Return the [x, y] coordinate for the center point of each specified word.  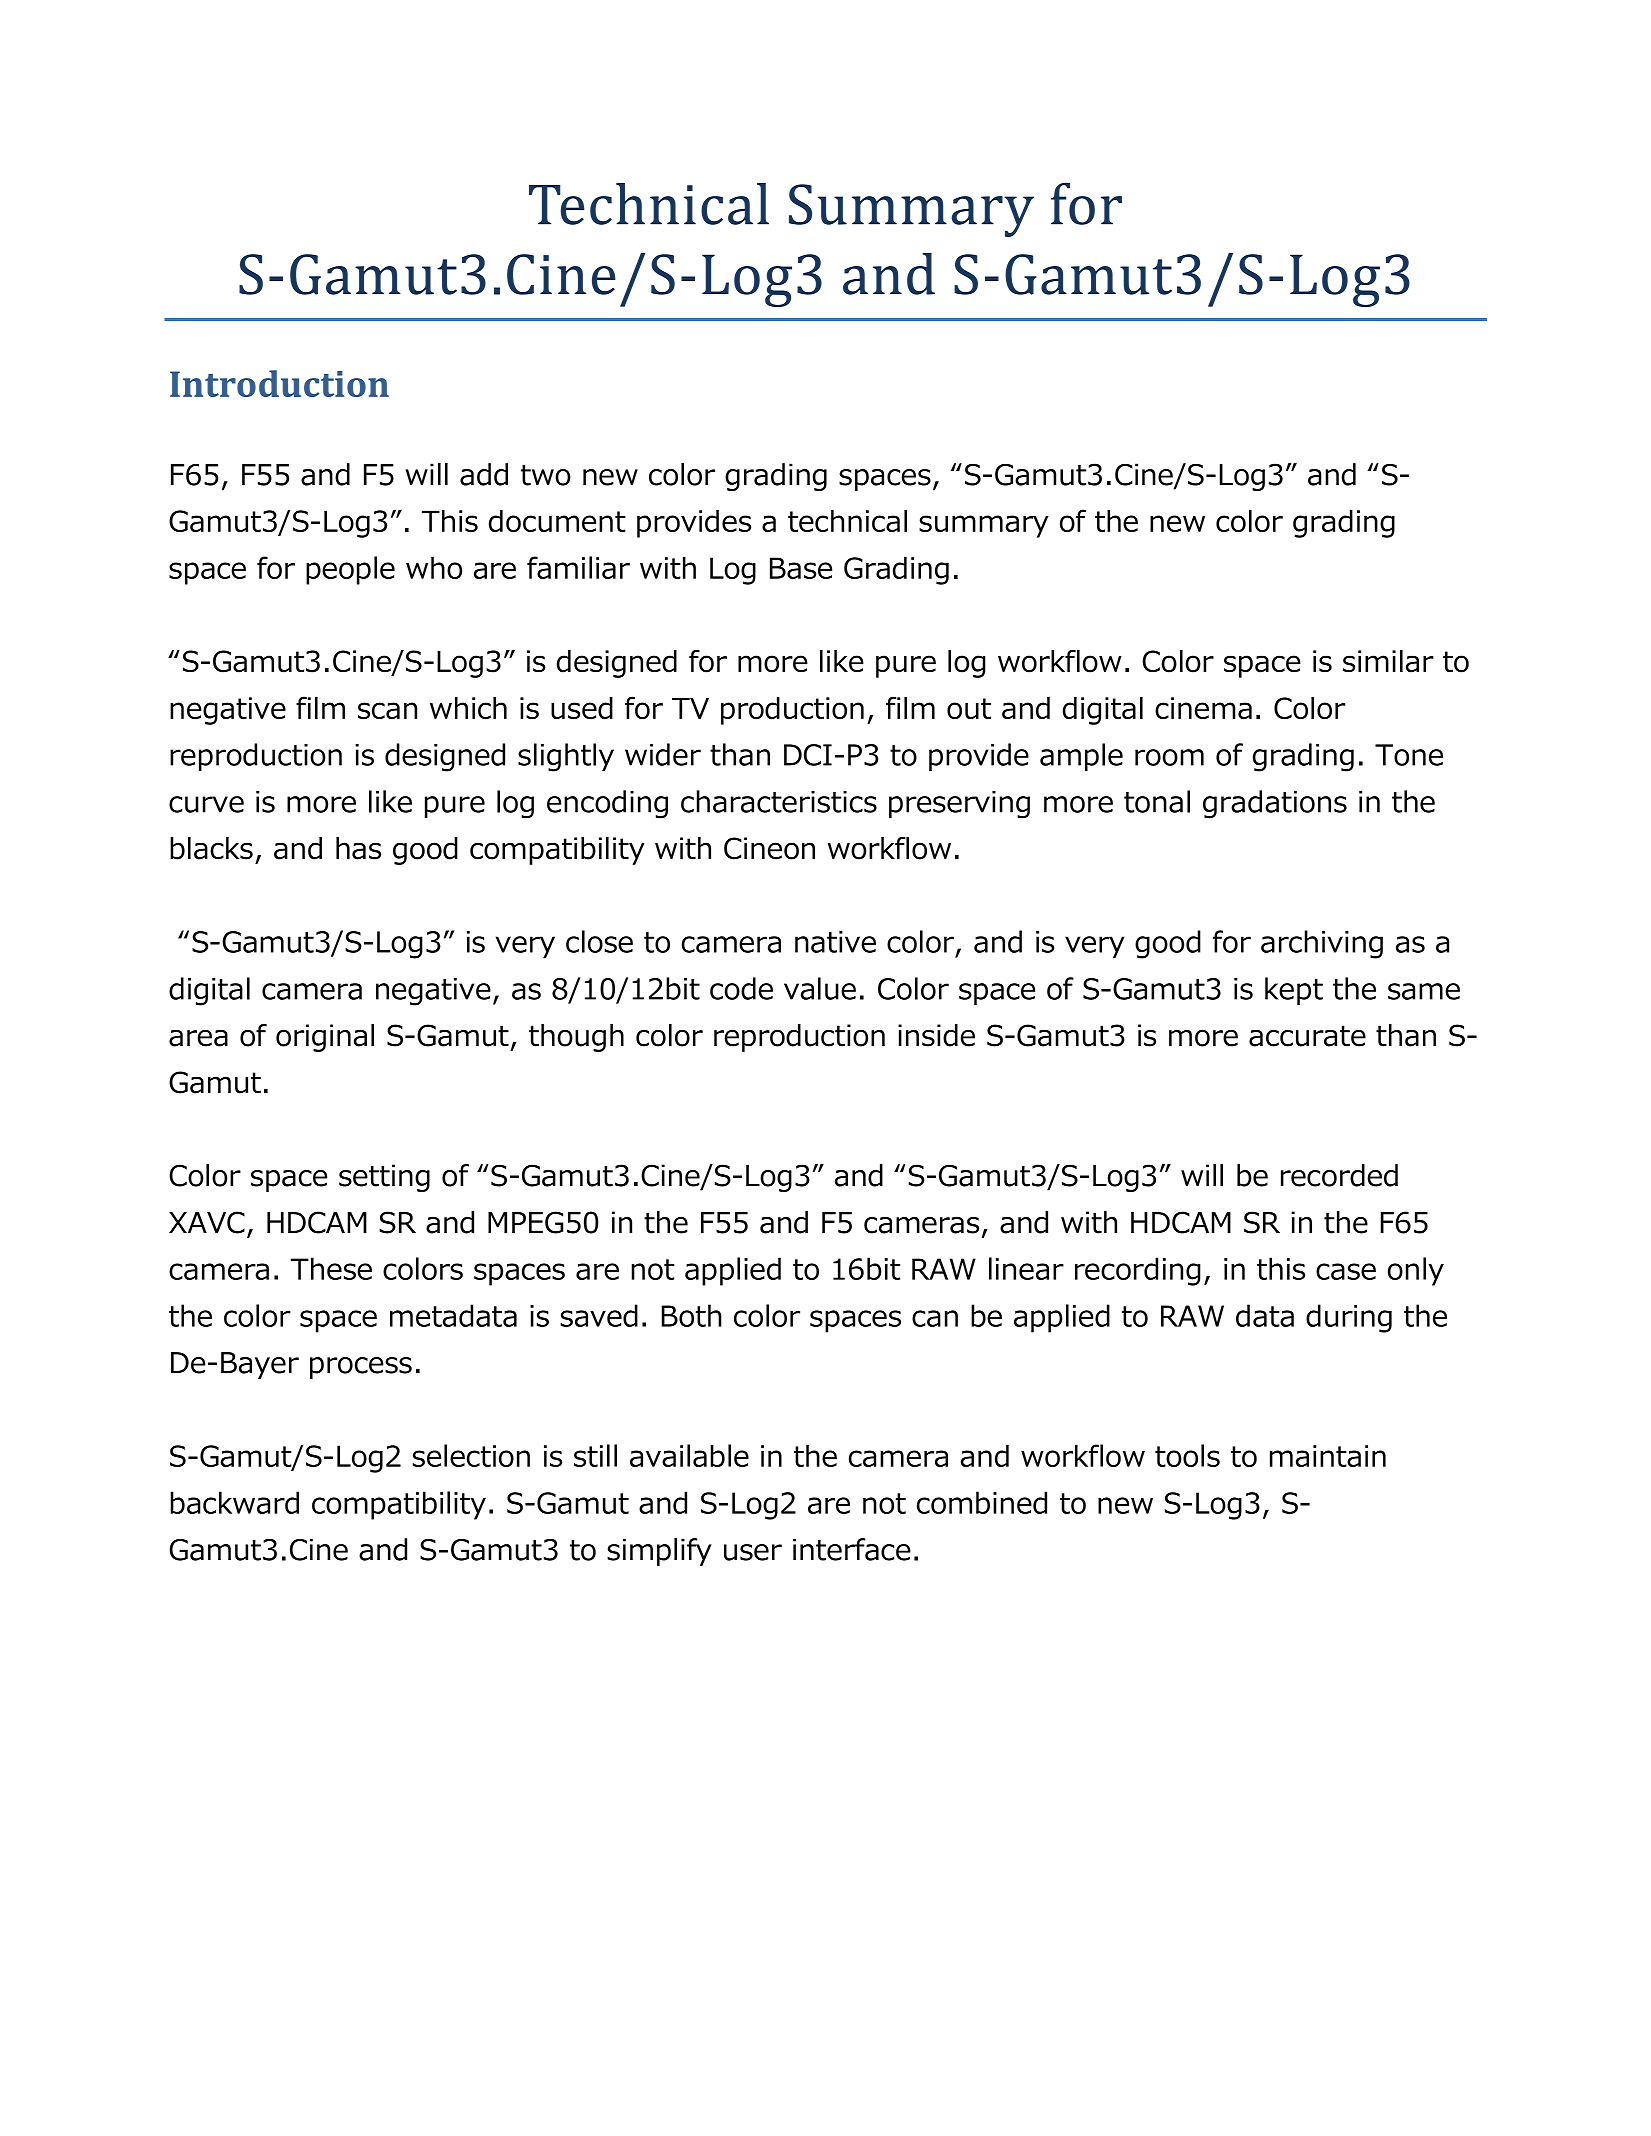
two [546, 475]
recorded [1339, 1175]
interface [852, 1549]
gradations [1275, 804]
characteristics [779, 801]
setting [384, 1178]
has [358, 848]
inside [936, 1035]
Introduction [279, 383]
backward [235, 1502]
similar [1388, 661]
